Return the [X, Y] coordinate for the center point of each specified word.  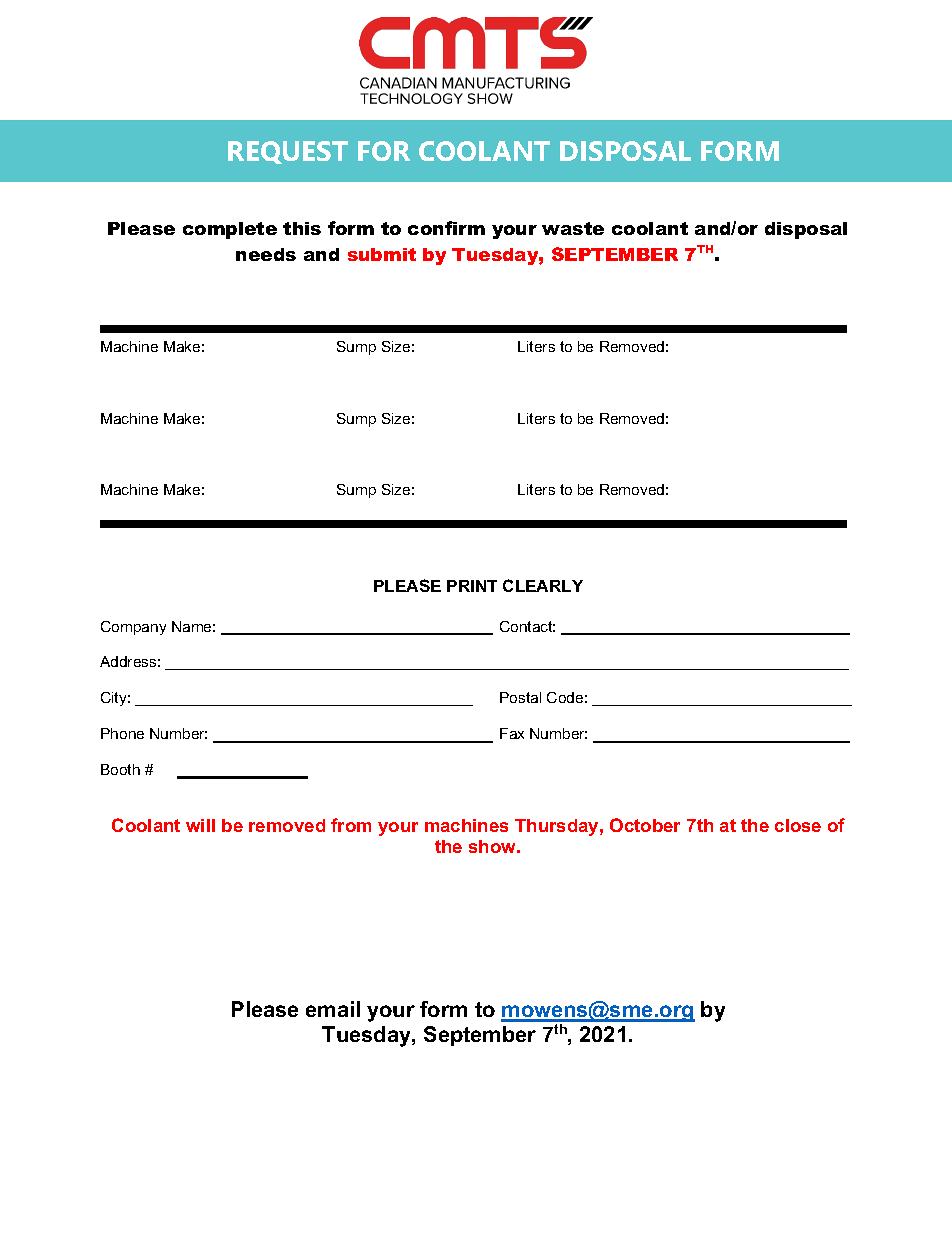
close [798, 825]
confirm [446, 228]
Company [133, 628]
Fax [512, 733]
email [333, 1009]
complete [230, 230]
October [645, 825]
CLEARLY [543, 585]
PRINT [472, 586]
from [351, 825]
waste [573, 228]
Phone [122, 733]
